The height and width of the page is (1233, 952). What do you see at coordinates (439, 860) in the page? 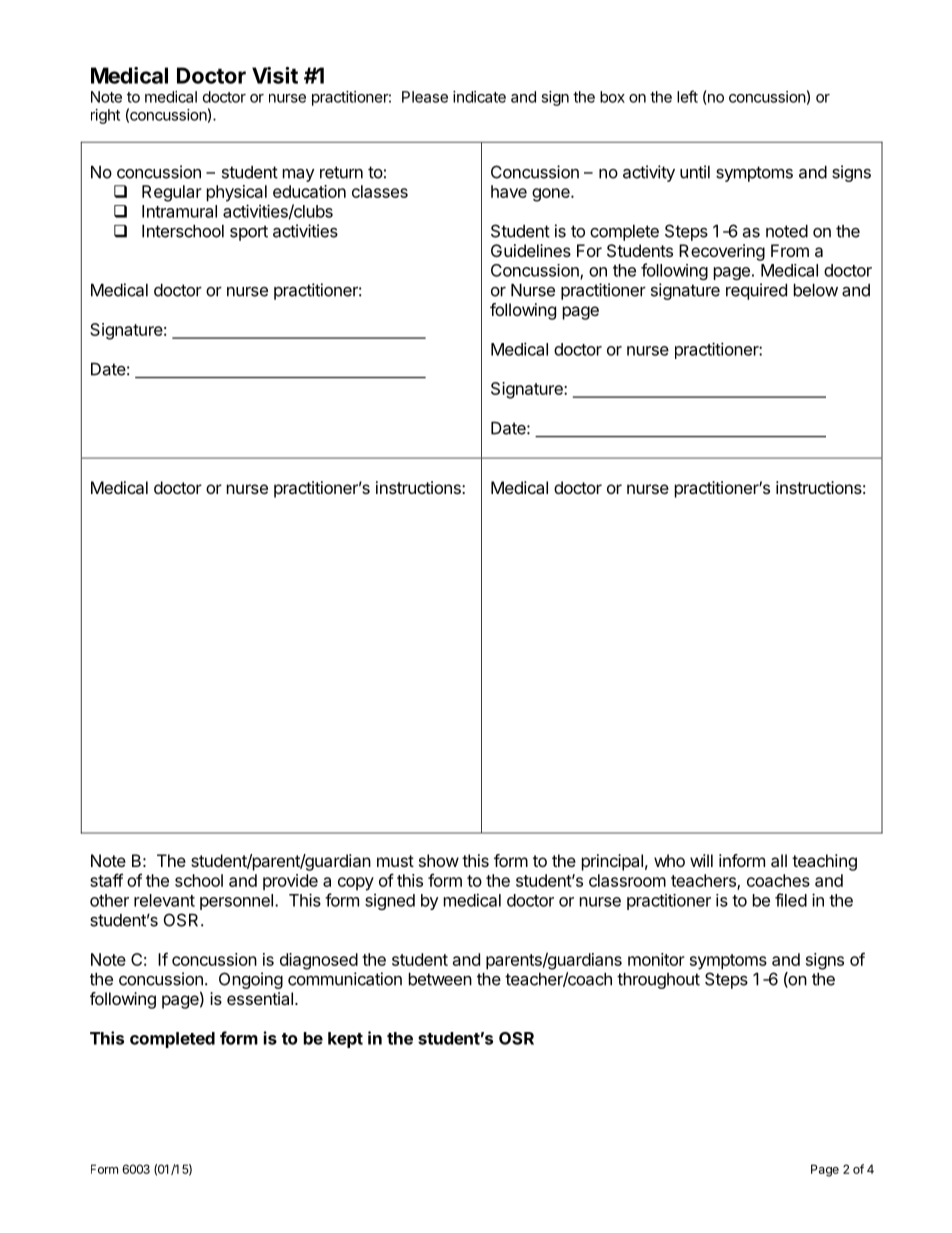
I see `show` at bounding box center [439, 860].
